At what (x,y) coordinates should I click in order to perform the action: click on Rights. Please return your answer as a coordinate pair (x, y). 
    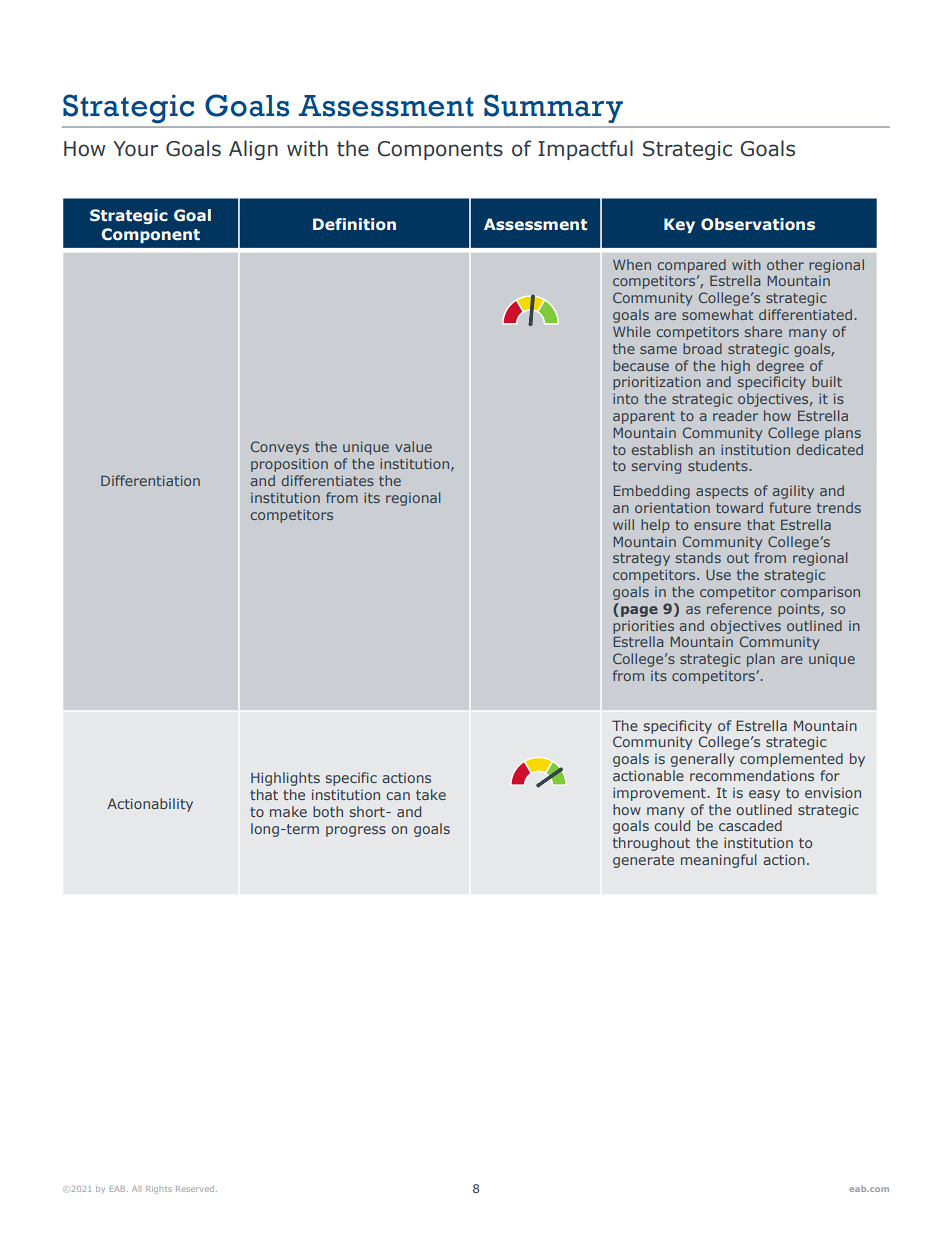
    Looking at the image, I should click on (159, 1190).
